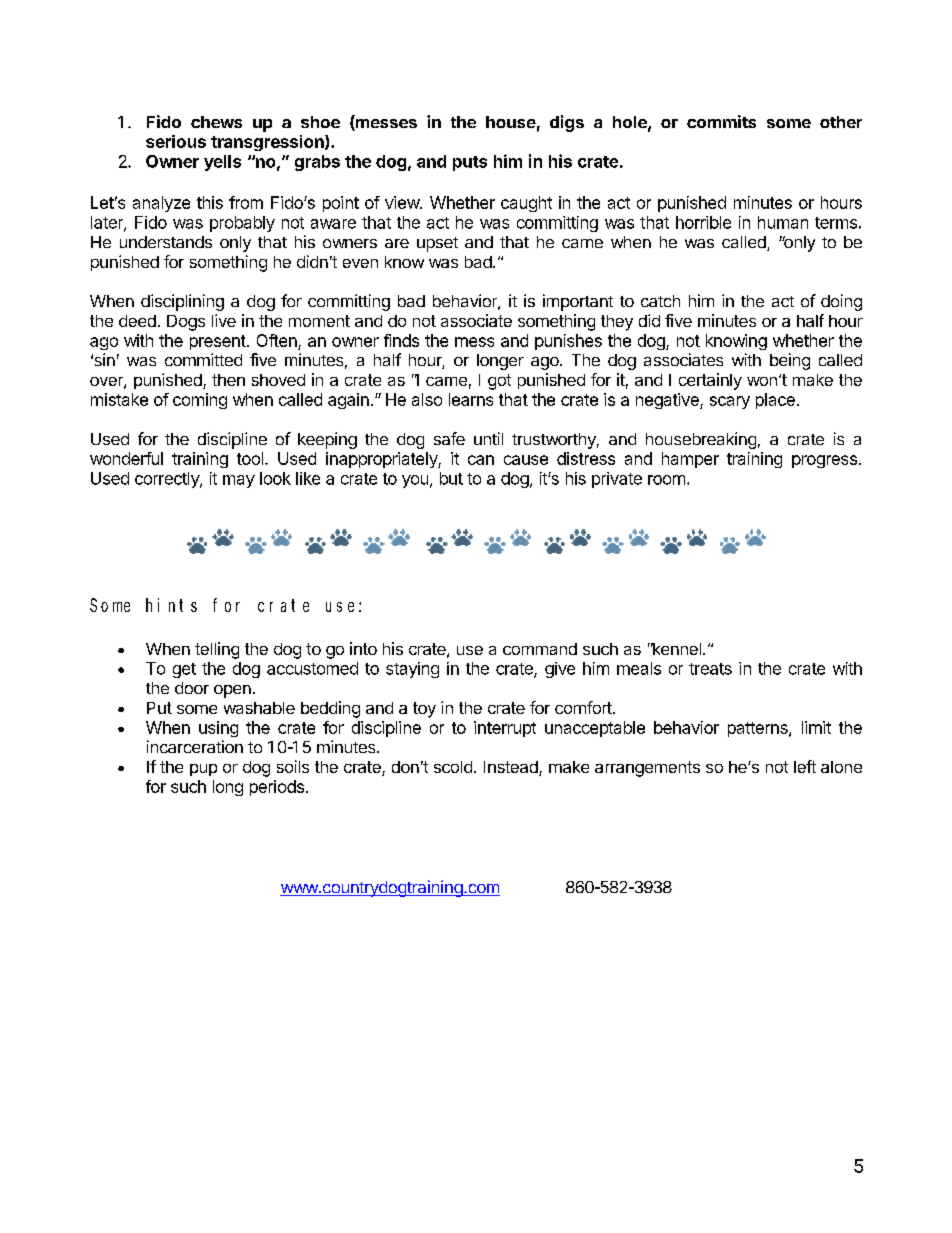 This image has height=1233, width=952. I want to click on but, so click(451, 478).
